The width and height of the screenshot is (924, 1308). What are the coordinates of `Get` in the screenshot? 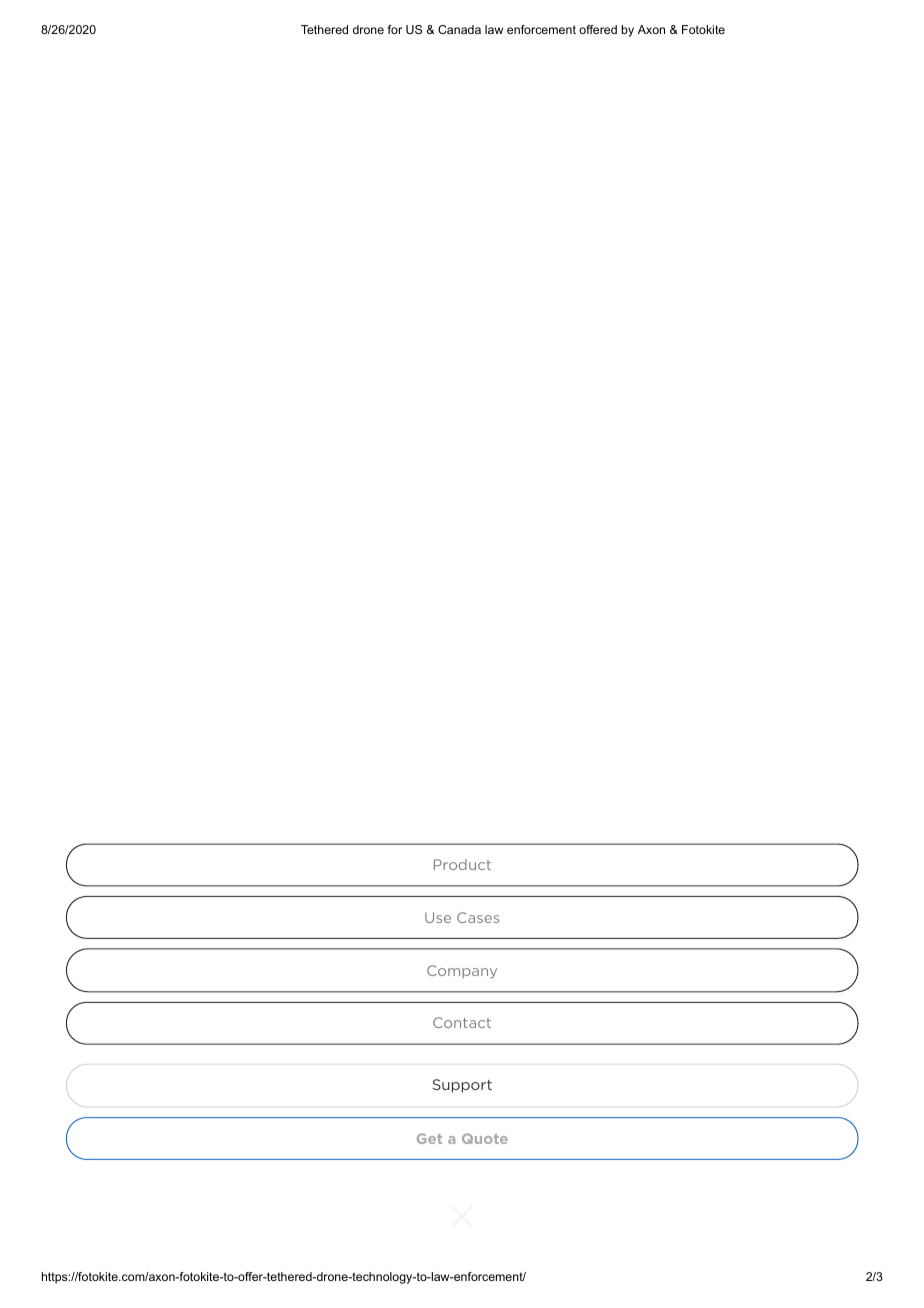 It's located at (429, 1138).
